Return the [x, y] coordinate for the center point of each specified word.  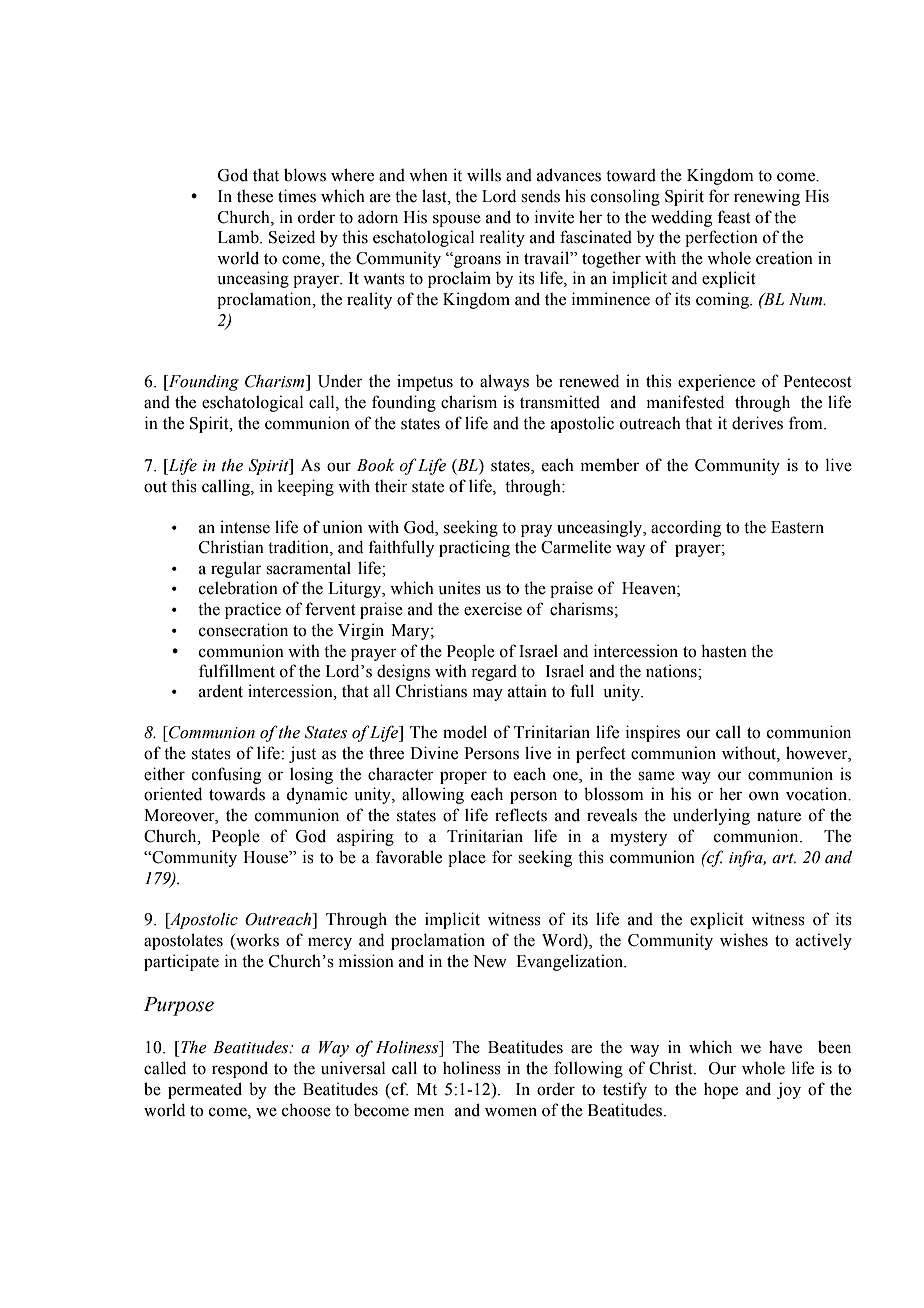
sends [540, 196]
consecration [243, 630]
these [255, 196]
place [467, 859]
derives [757, 423]
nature [779, 816]
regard [494, 673]
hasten [724, 651]
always [504, 382]
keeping [306, 487]
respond [240, 1069]
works [256, 941]
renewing [767, 197]
